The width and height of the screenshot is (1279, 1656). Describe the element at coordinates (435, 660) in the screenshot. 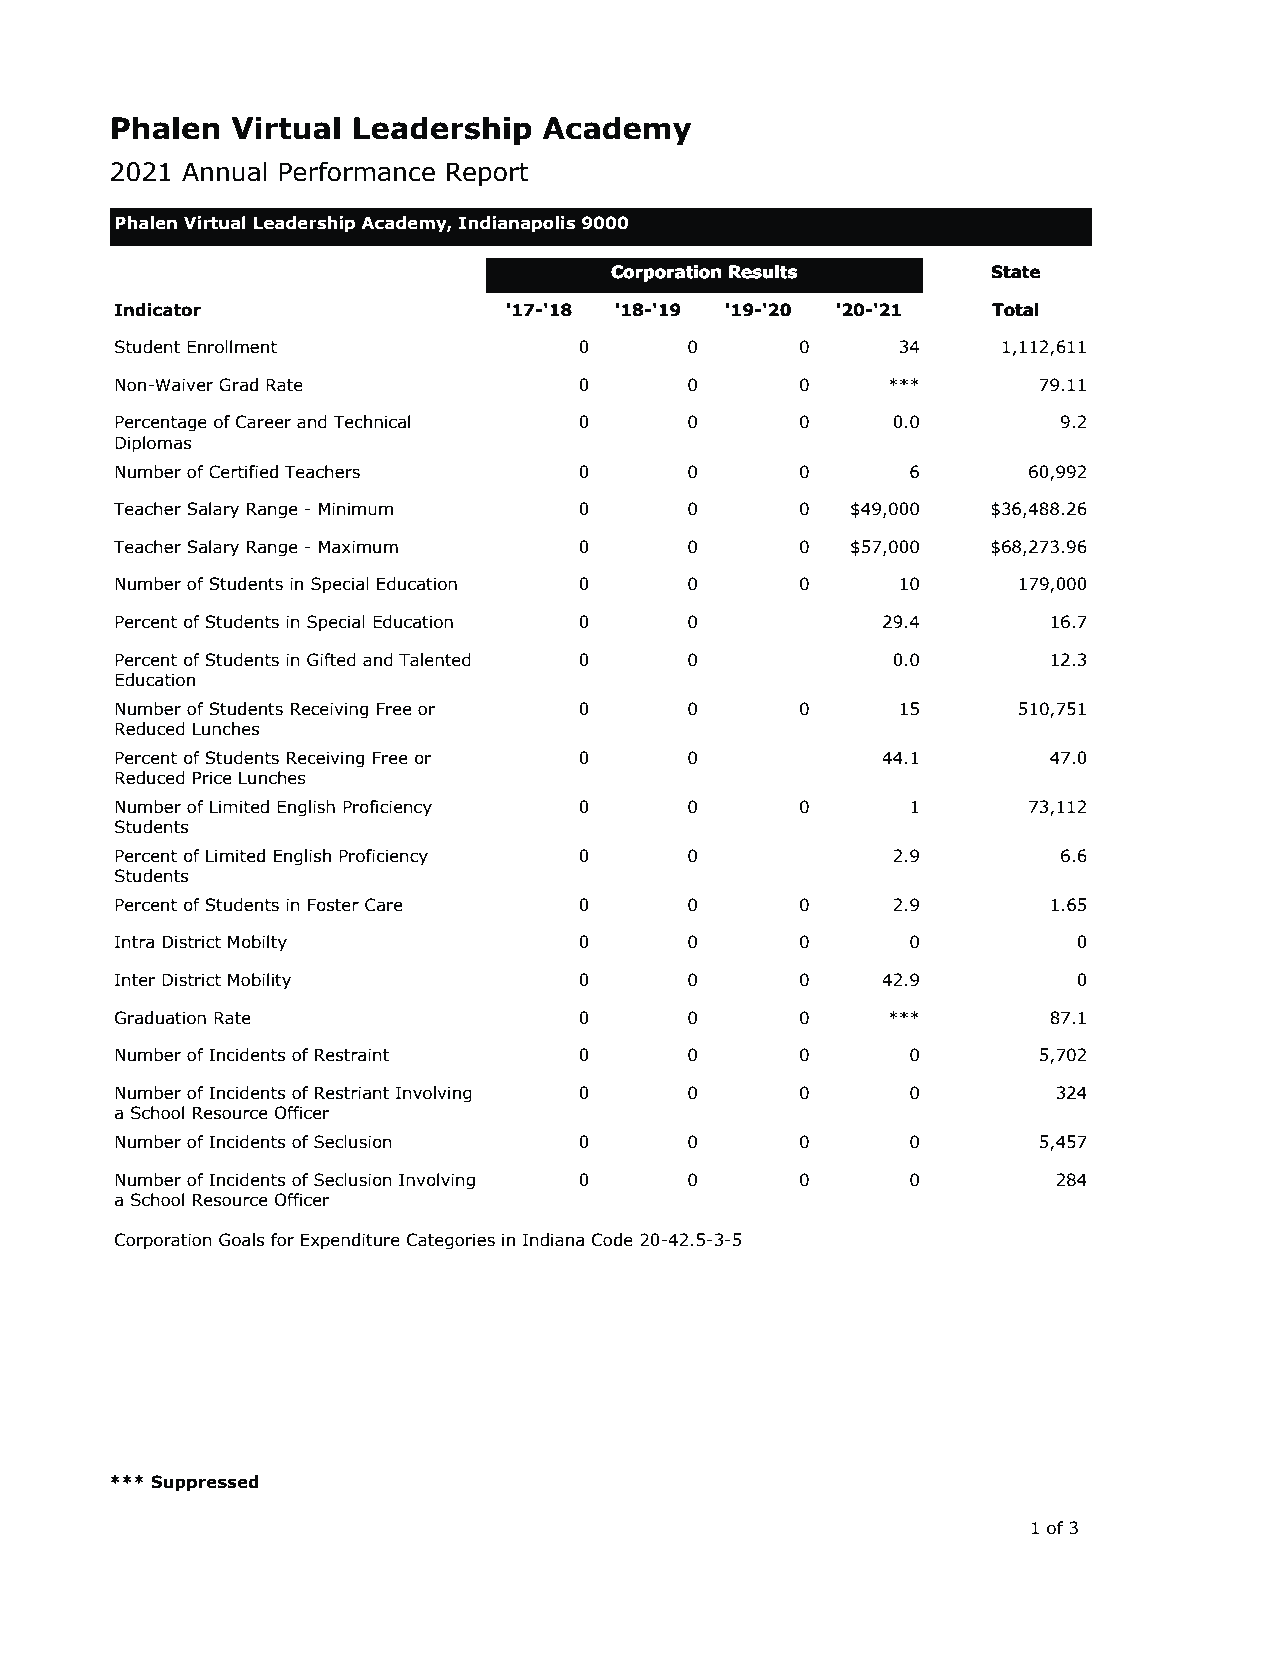

I see `Talented` at that location.
